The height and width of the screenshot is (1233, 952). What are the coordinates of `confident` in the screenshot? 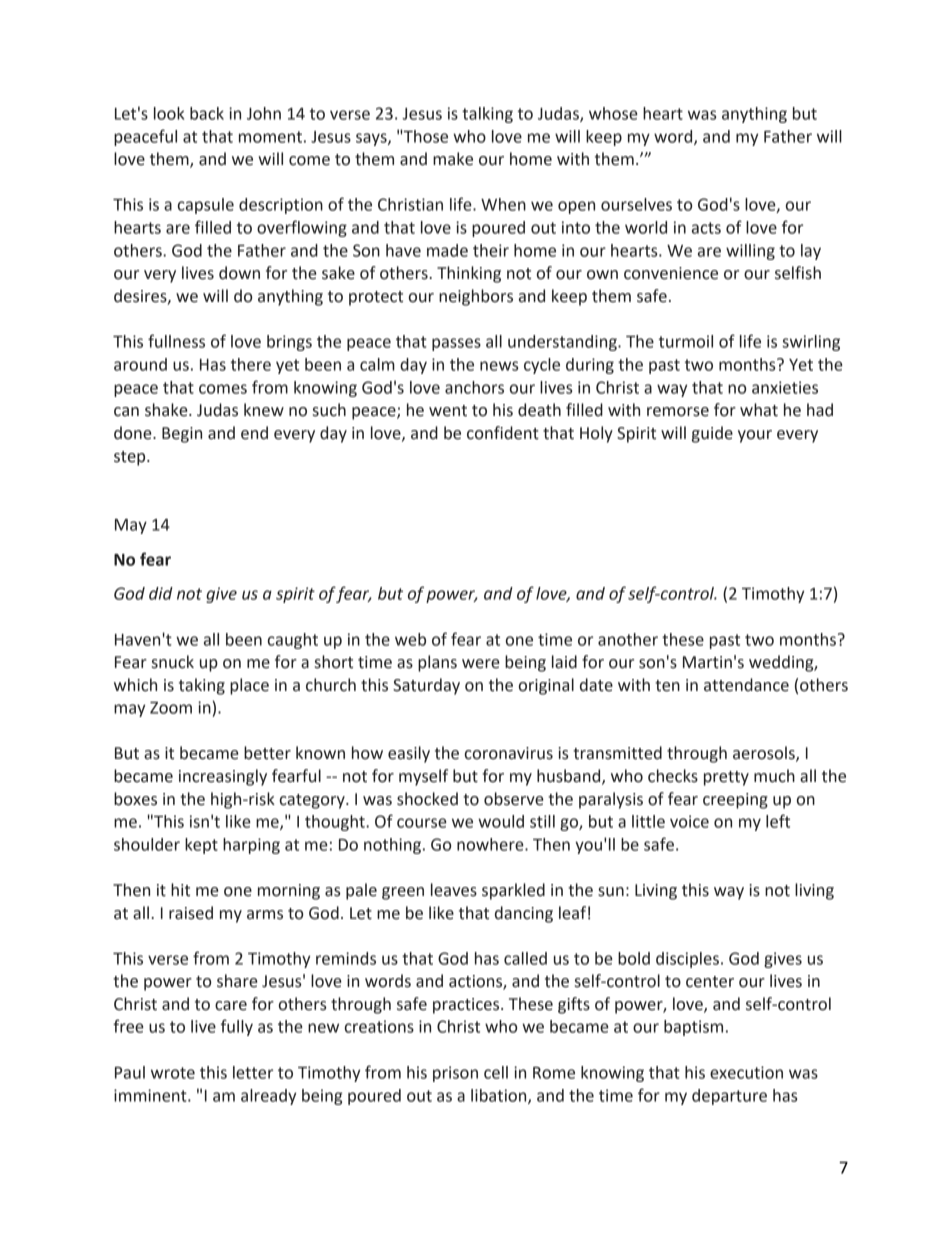 It's located at (503, 433).
